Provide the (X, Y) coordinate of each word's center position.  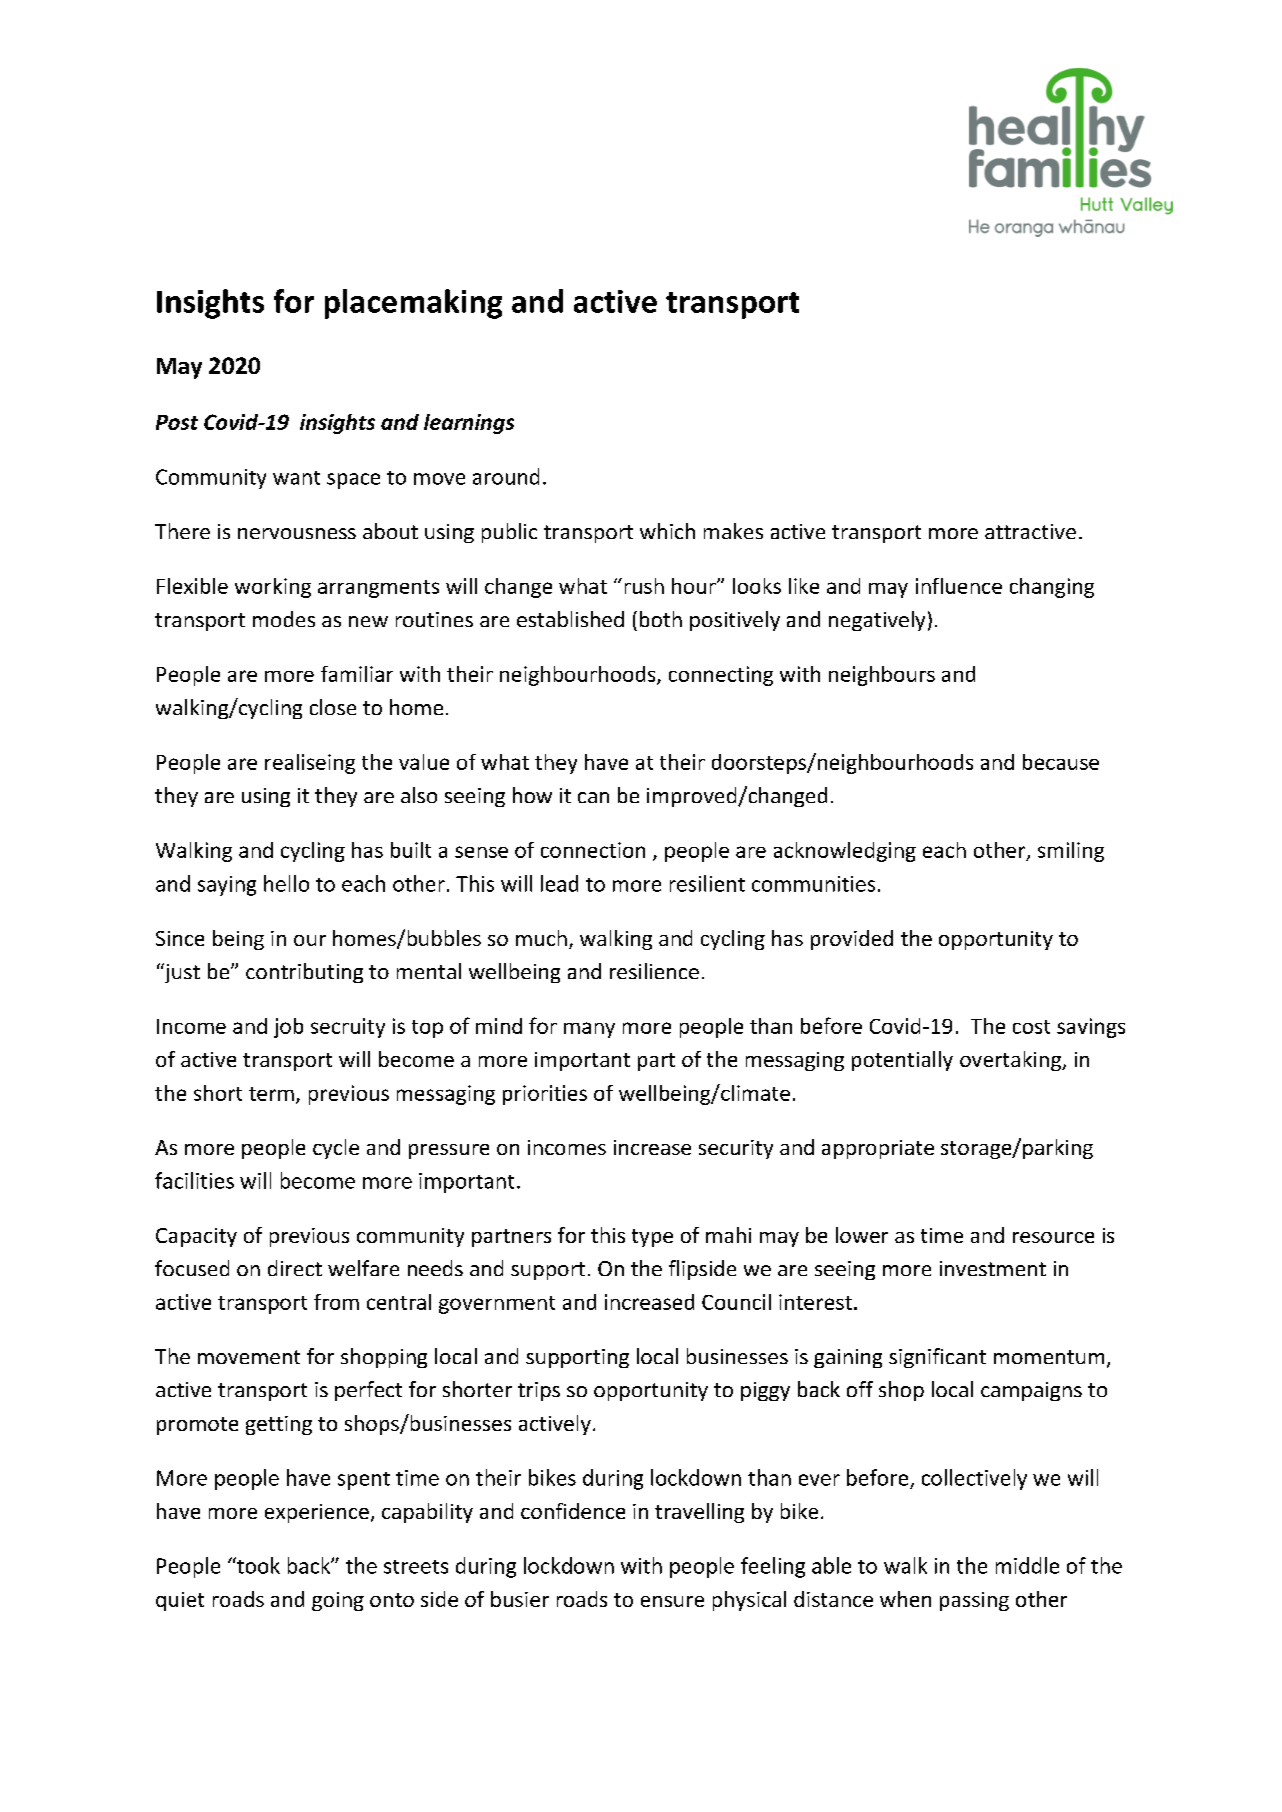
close (333, 707)
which (667, 531)
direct (295, 1268)
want (296, 478)
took (257, 1565)
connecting (721, 676)
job (288, 1028)
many (589, 1030)
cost (1031, 1027)
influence (959, 586)
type (652, 1238)
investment (993, 1268)
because (1061, 762)
